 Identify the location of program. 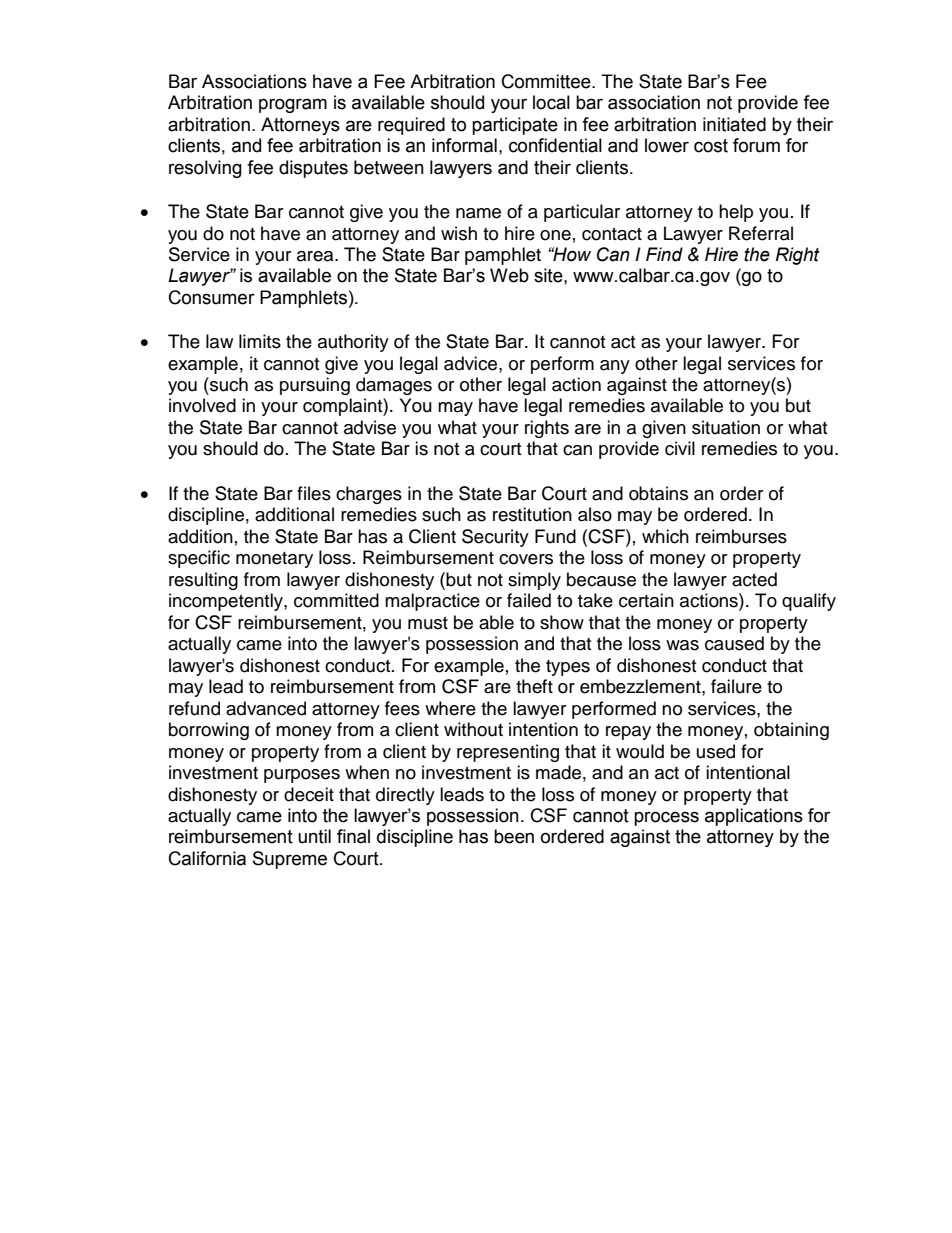
(293, 105).
